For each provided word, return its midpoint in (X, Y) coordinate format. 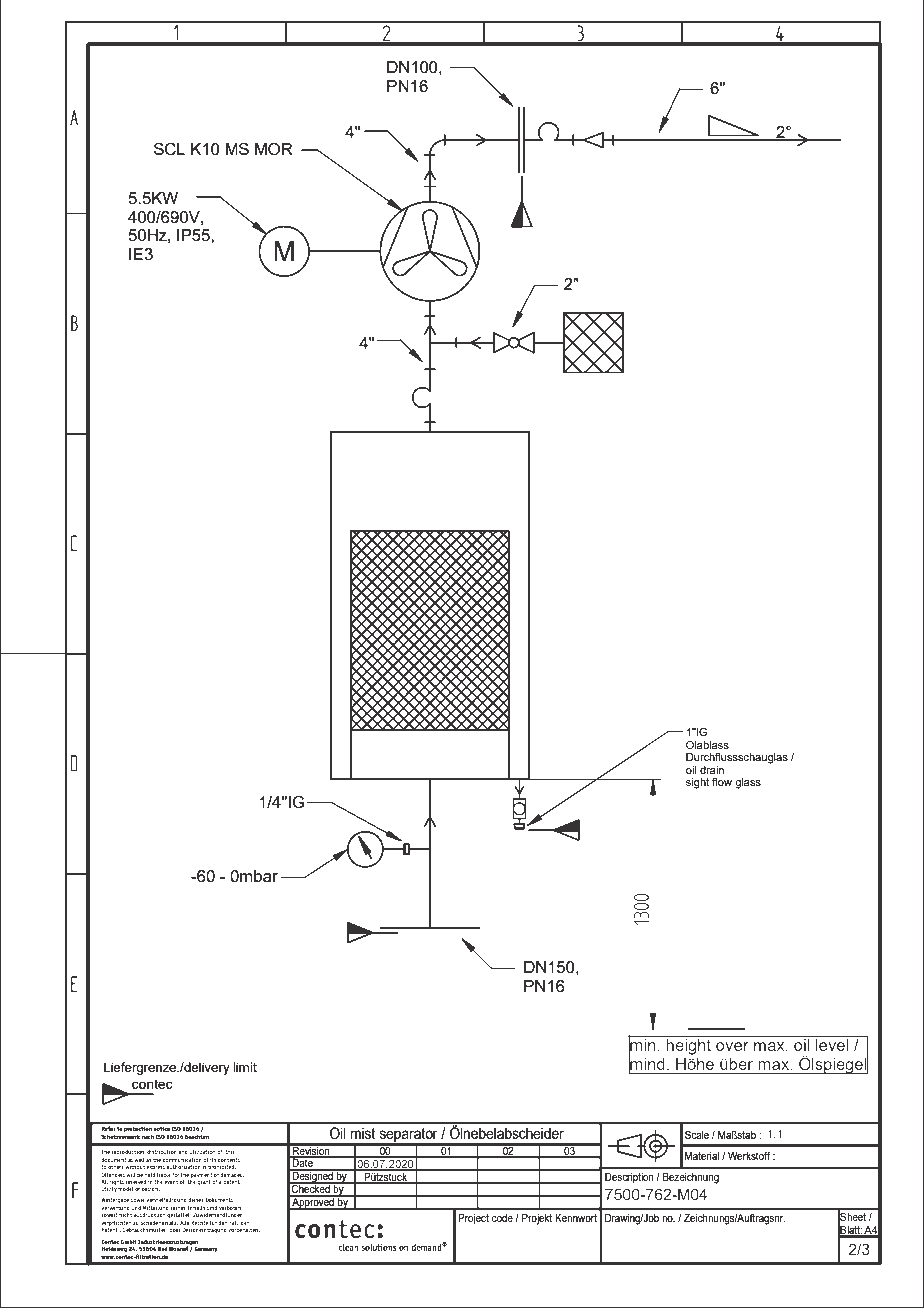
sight (697, 783)
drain (712, 770)
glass (748, 783)
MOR (274, 149)
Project (473, 1219)
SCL (169, 149)
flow (722, 782)
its (213, 1159)
